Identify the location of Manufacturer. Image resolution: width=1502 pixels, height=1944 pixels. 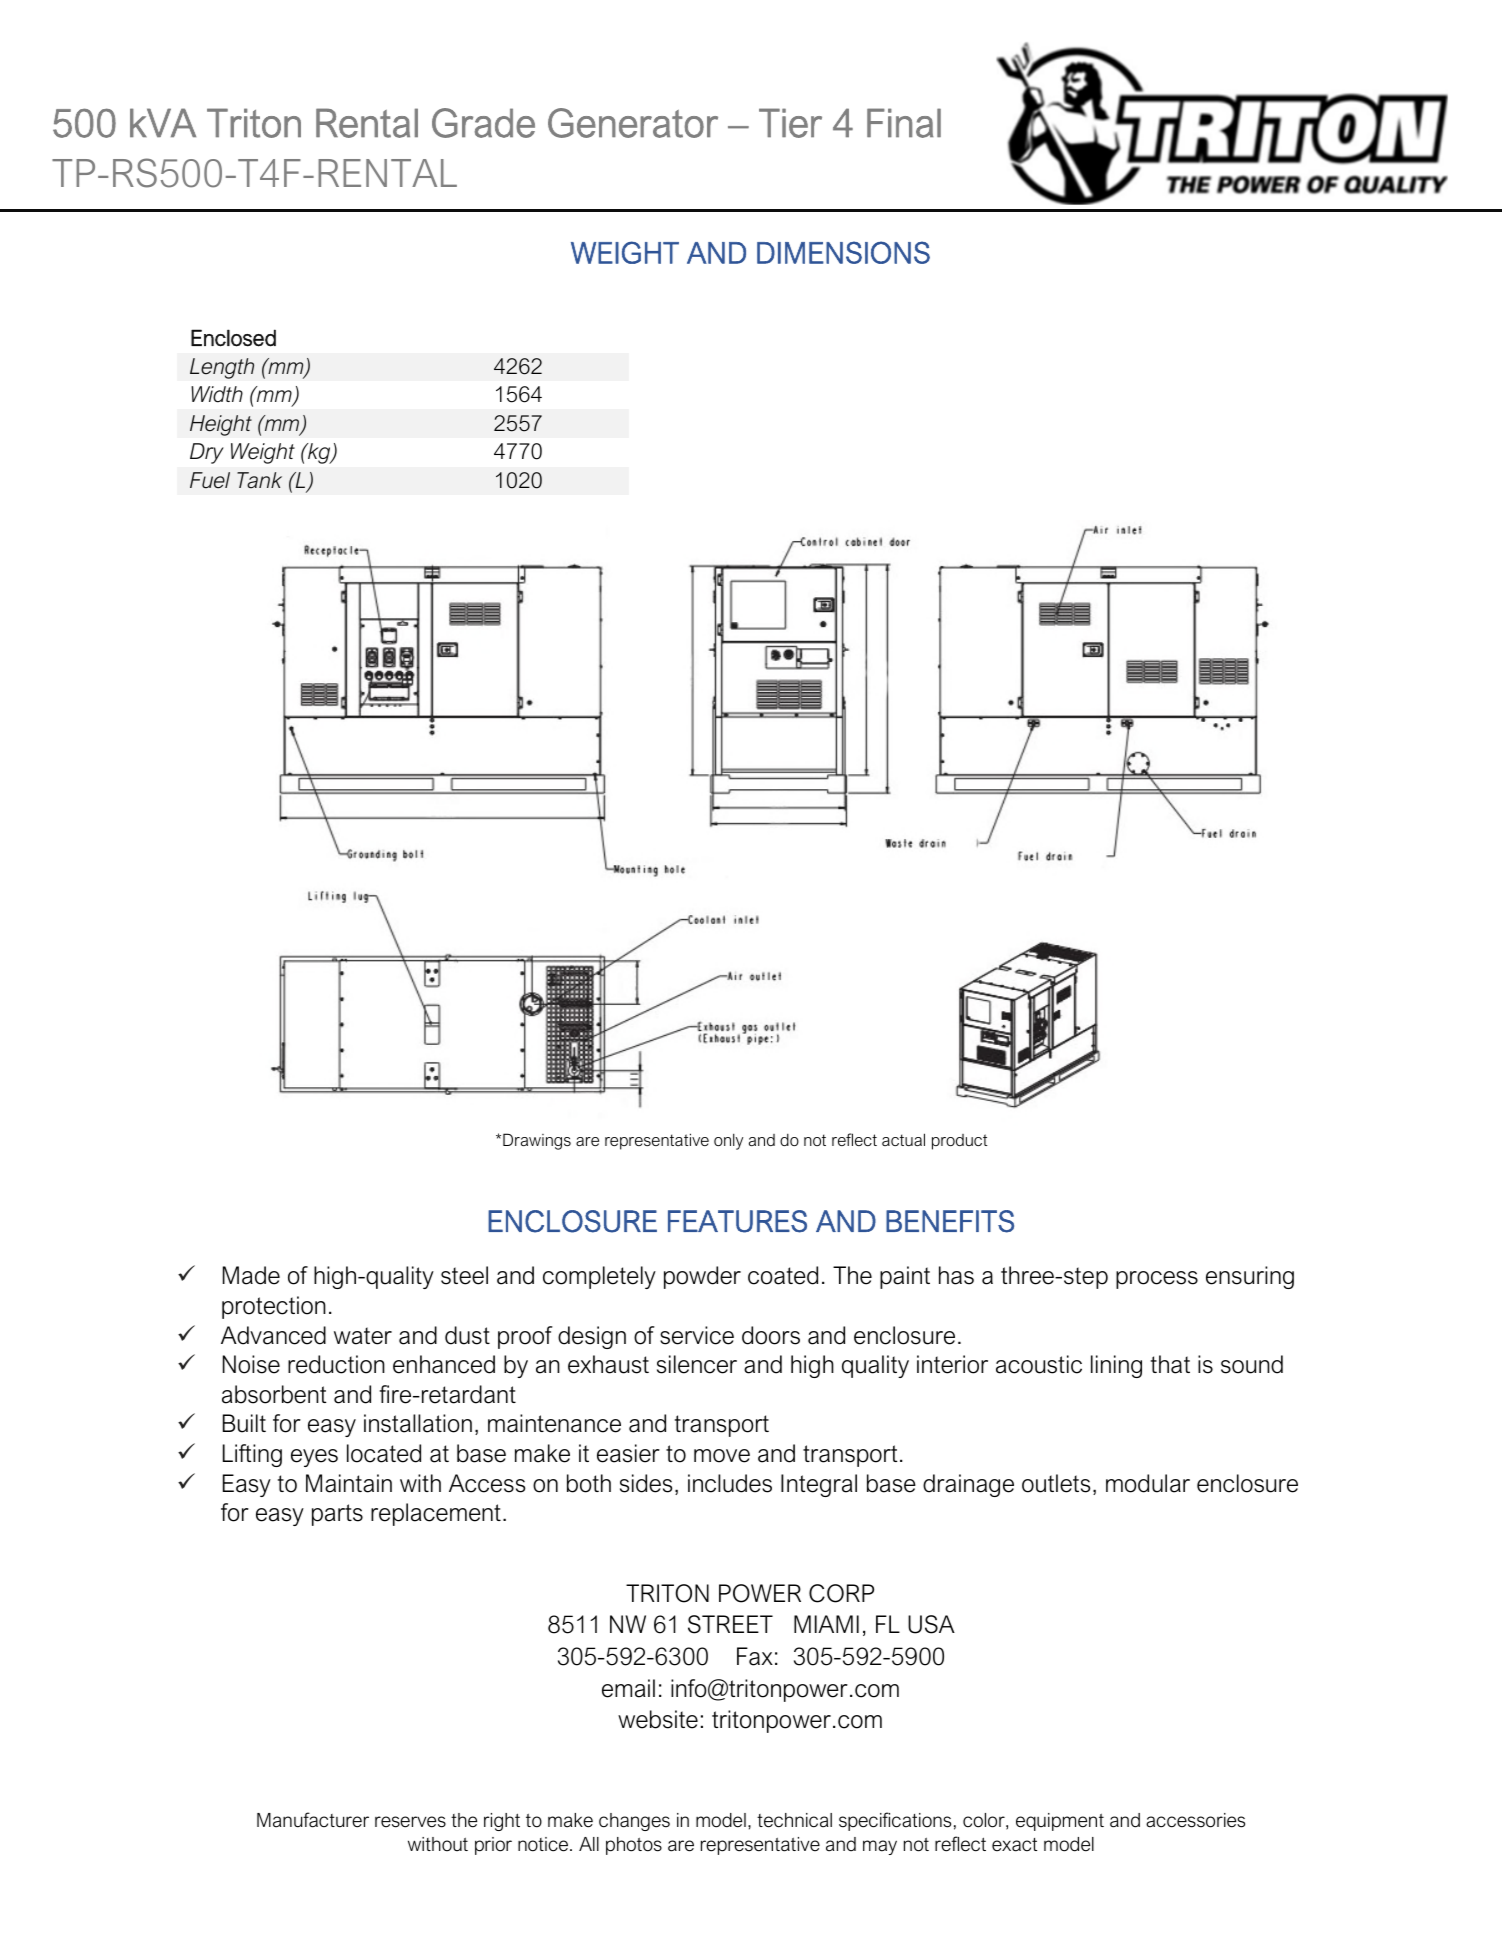
(313, 1820).
